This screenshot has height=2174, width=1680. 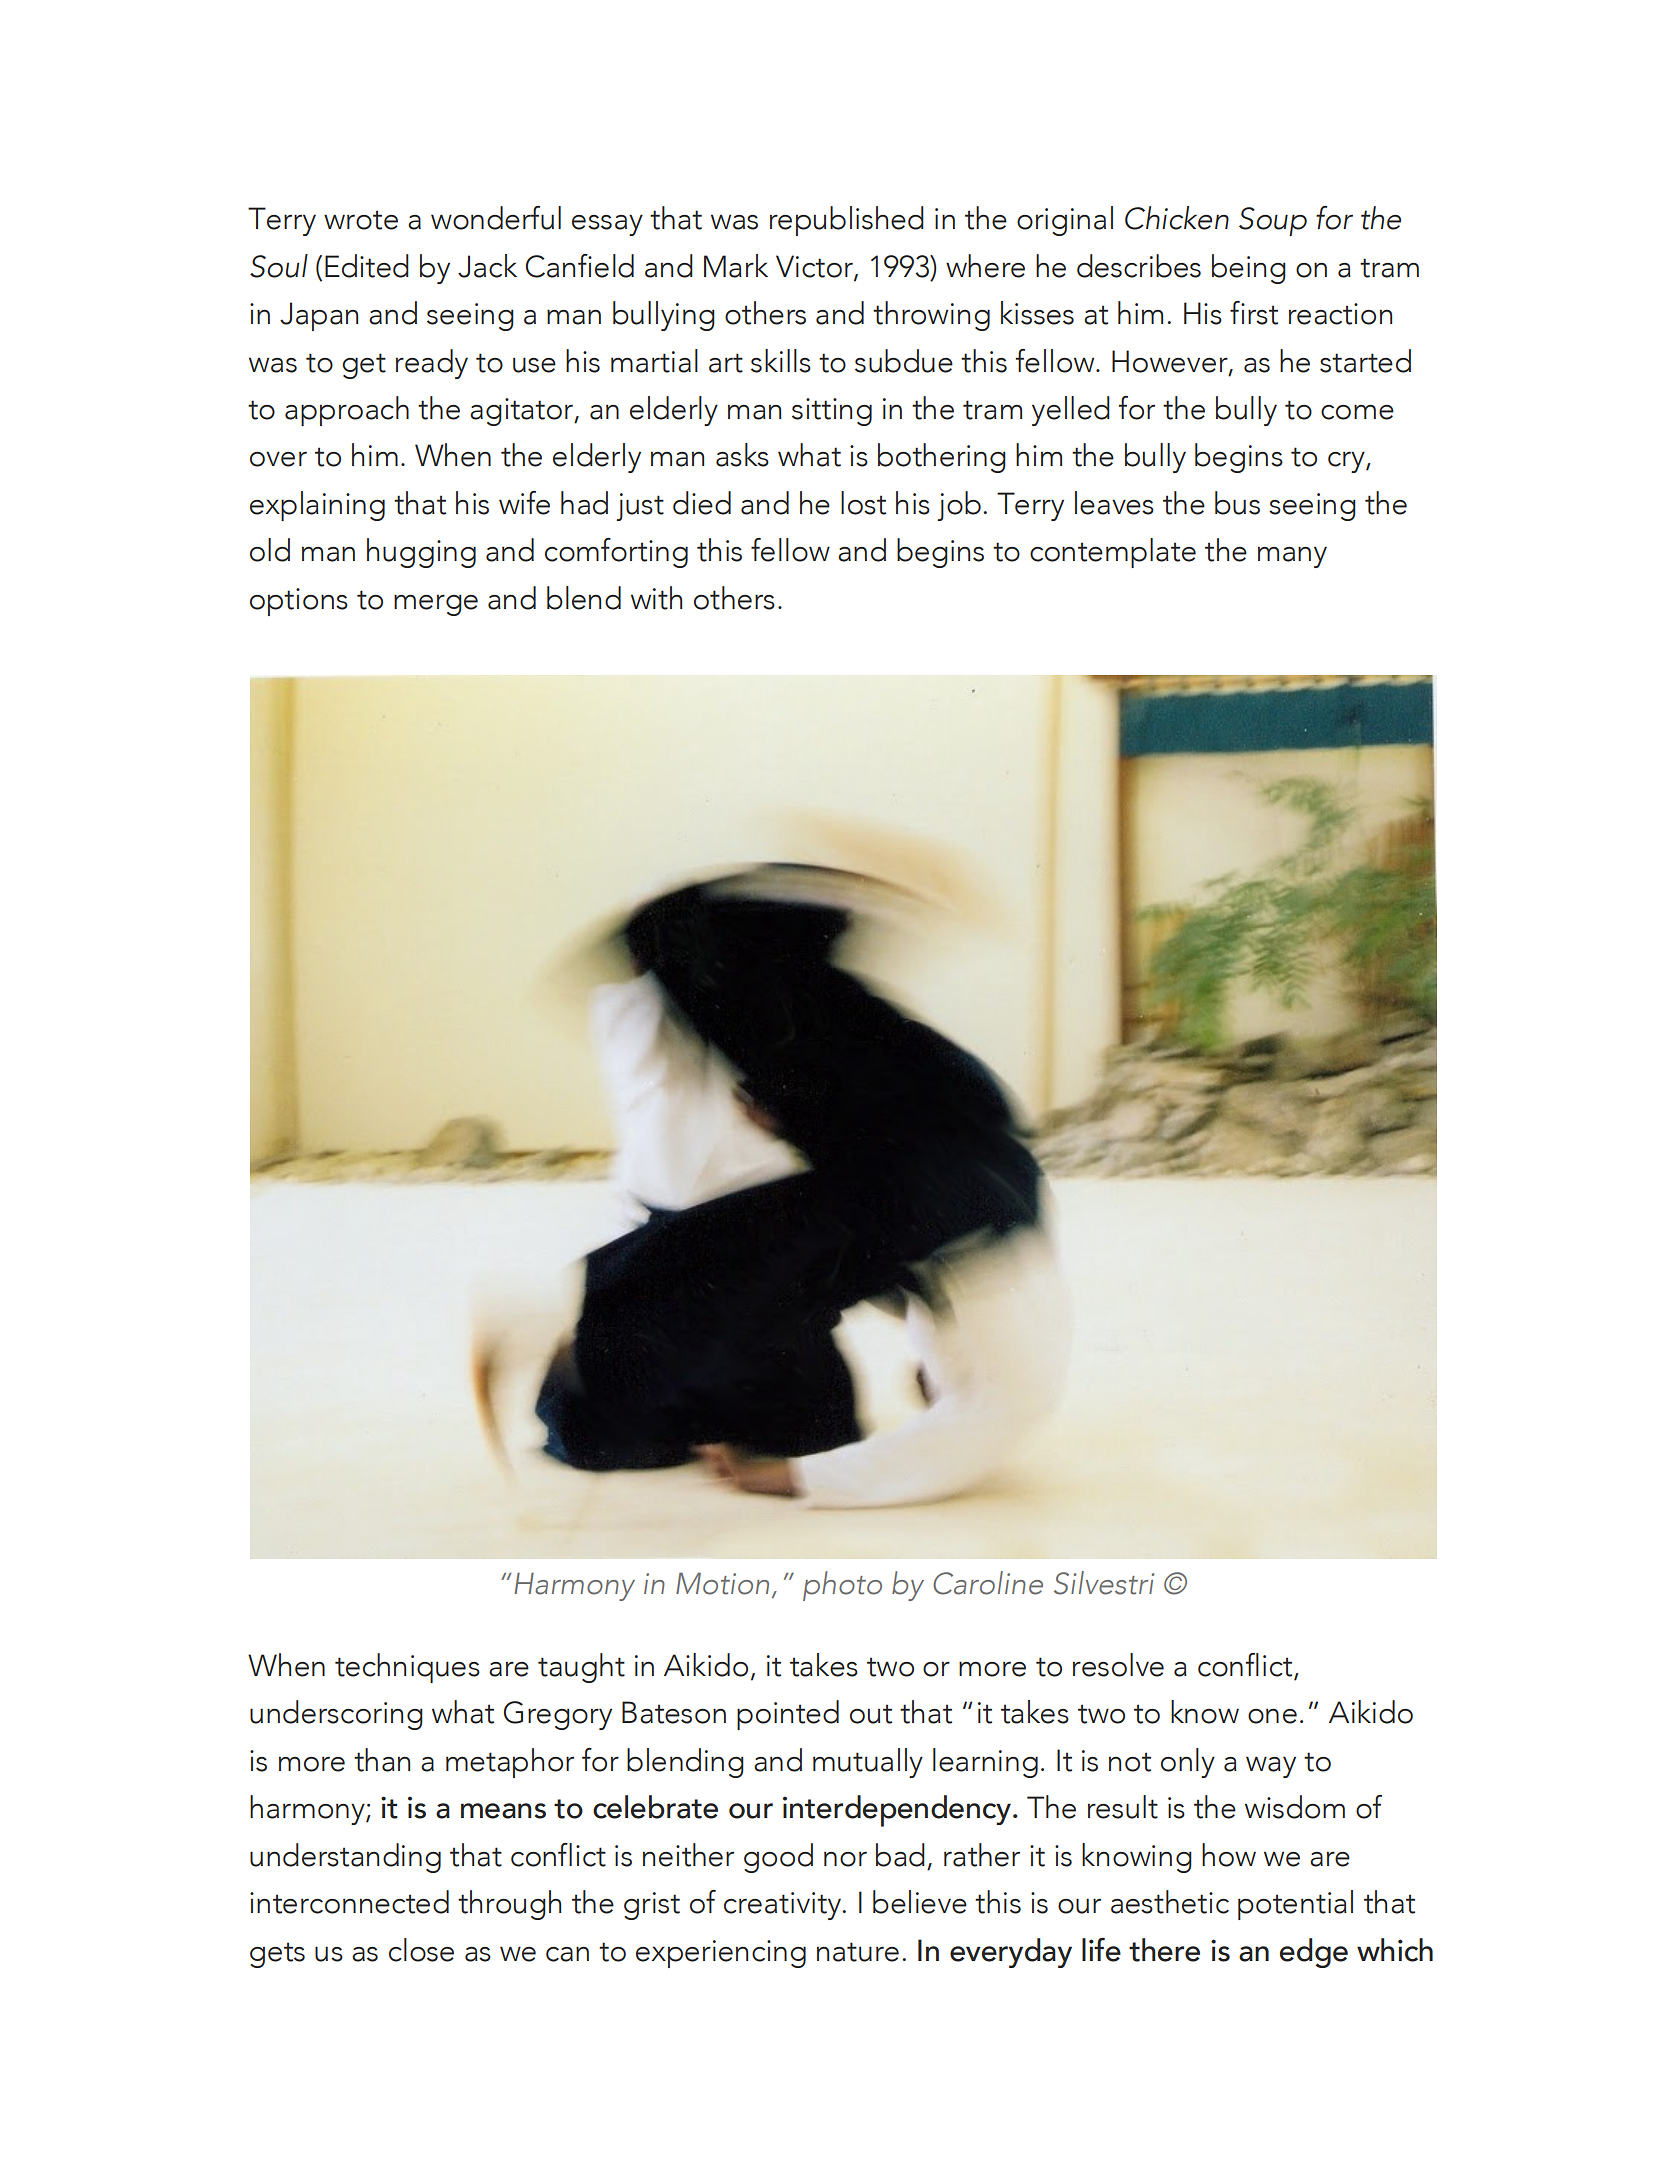 What do you see at coordinates (349, 1902) in the screenshot?
I see `interconnected` at bounding box center [349, 1902].
